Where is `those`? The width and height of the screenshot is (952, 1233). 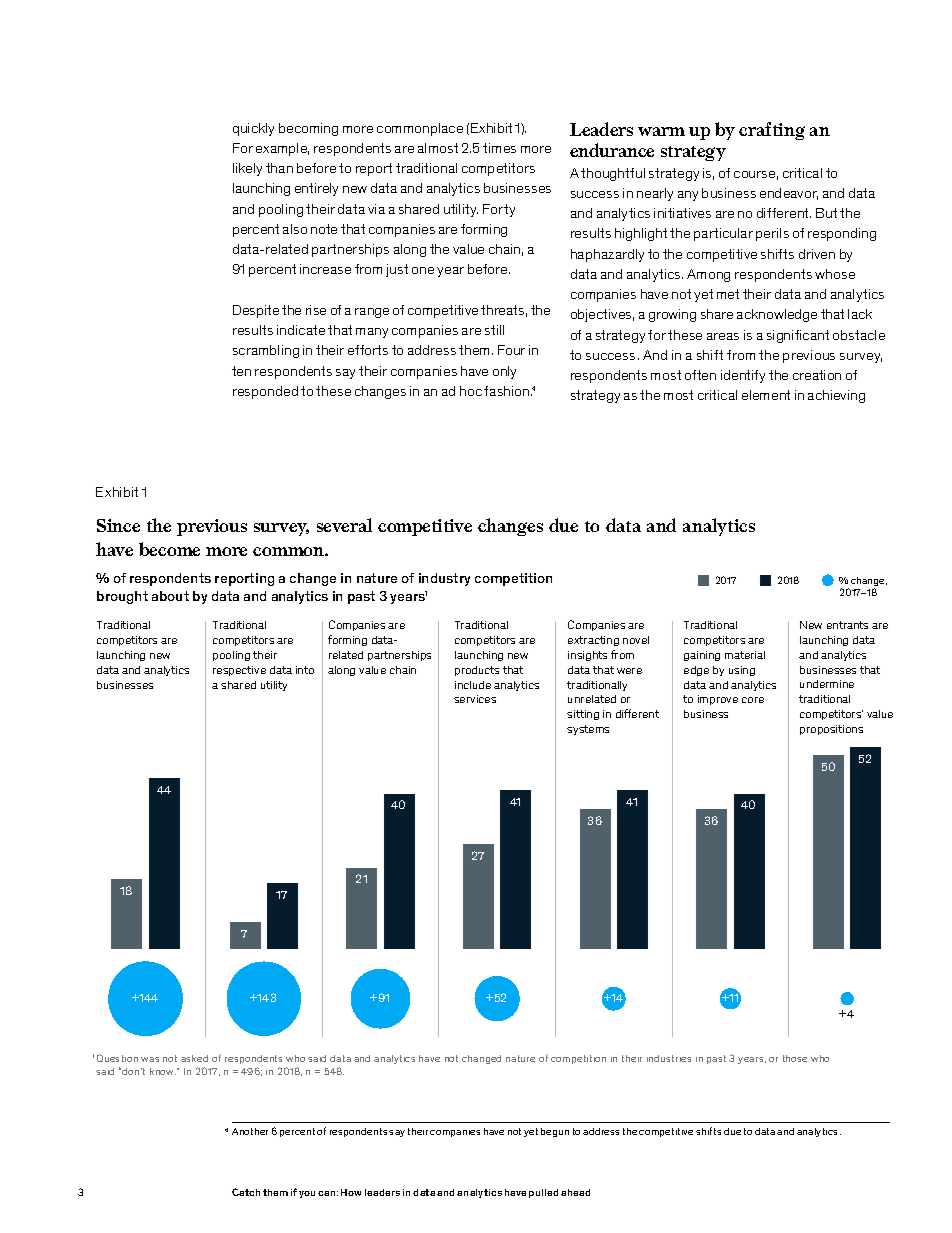 those is located at coordinates (795, 1058).
